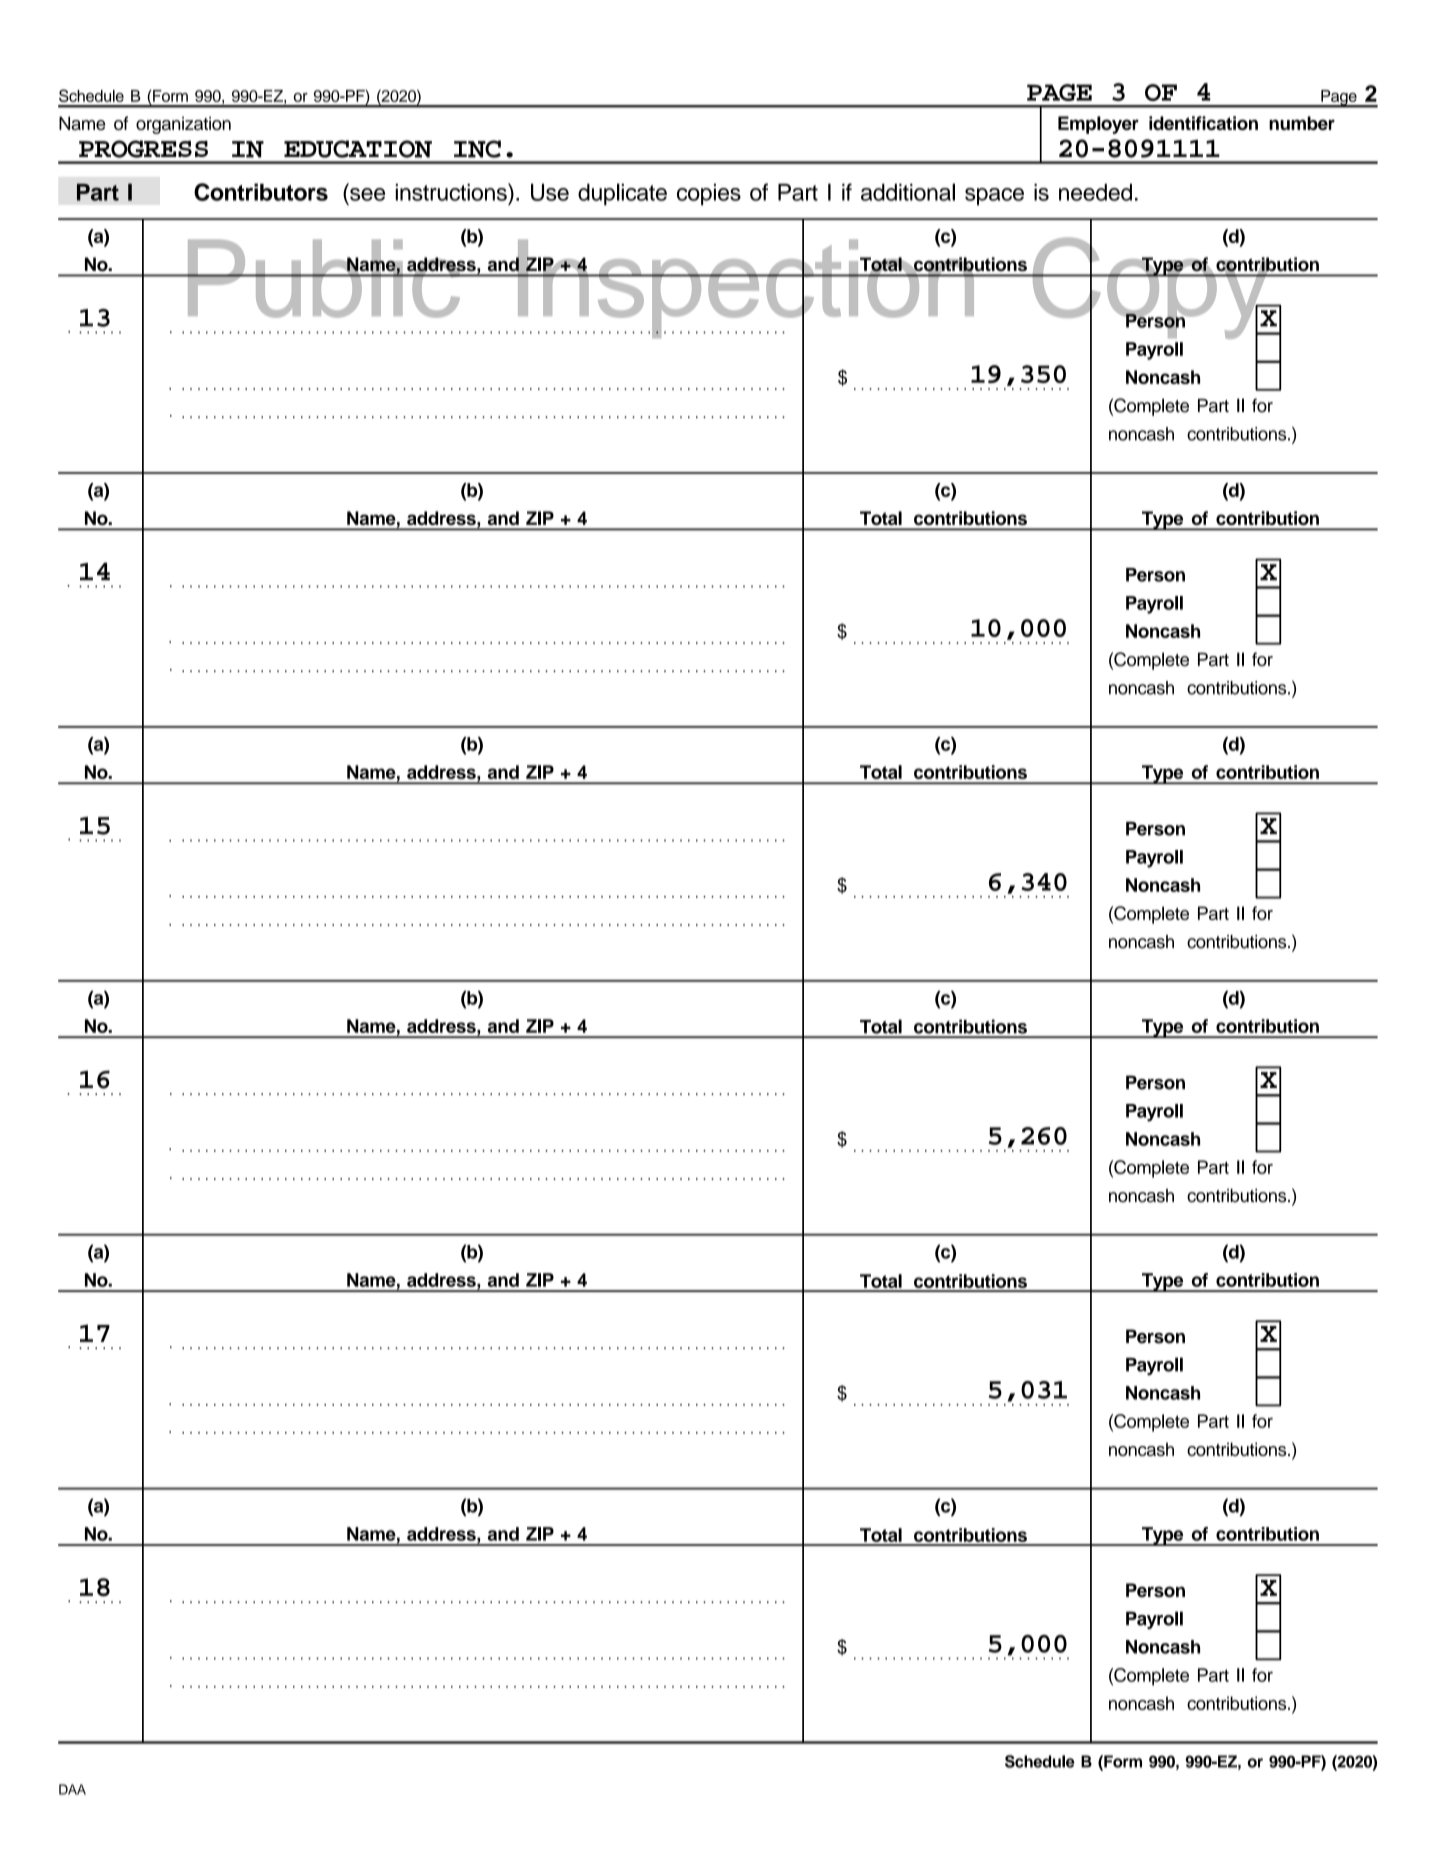 The width and height of the image is (1439, 1862). I want to click on Contributors, so click(261, 192).
